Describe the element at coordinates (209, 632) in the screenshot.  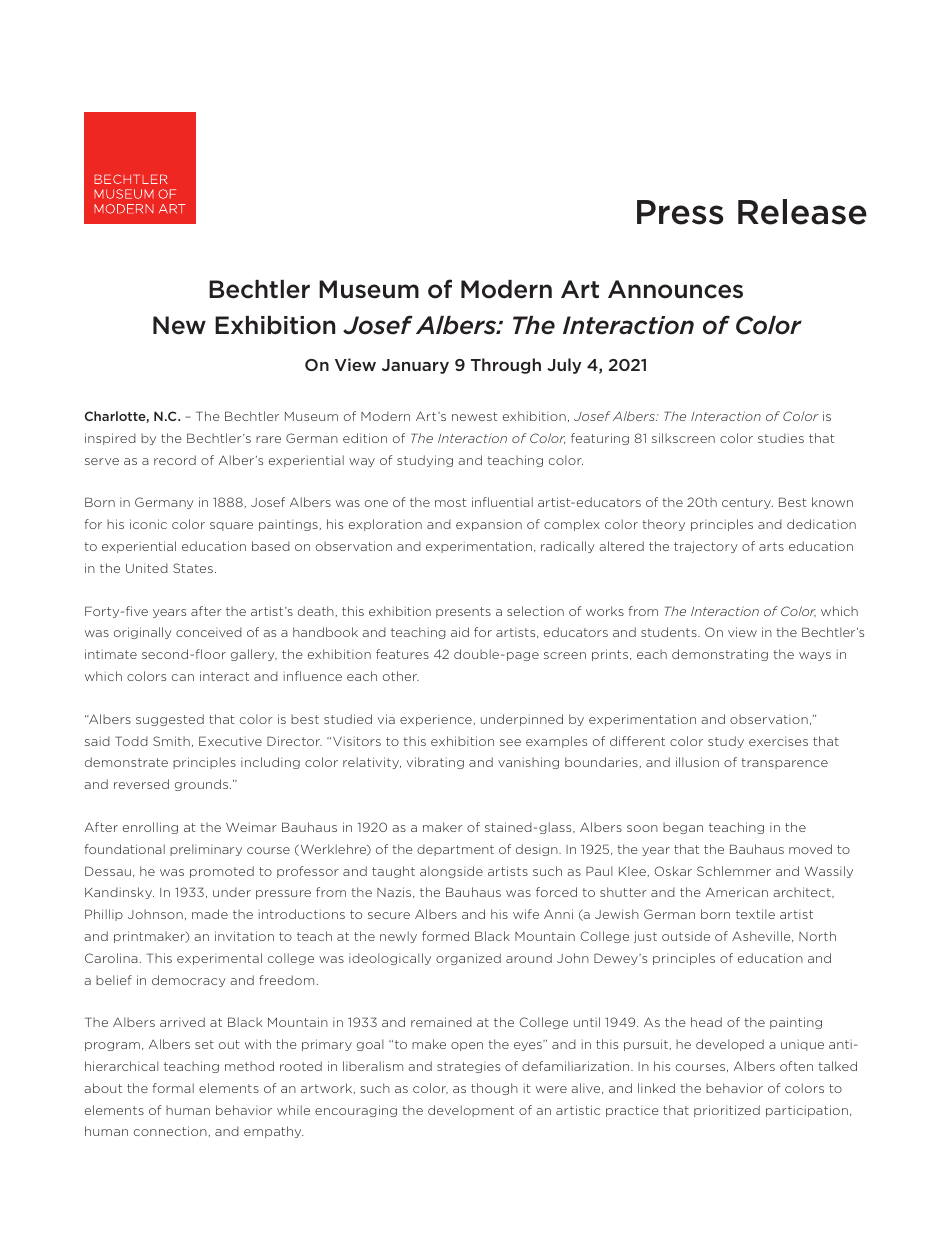
I see `conceived` at that location.
